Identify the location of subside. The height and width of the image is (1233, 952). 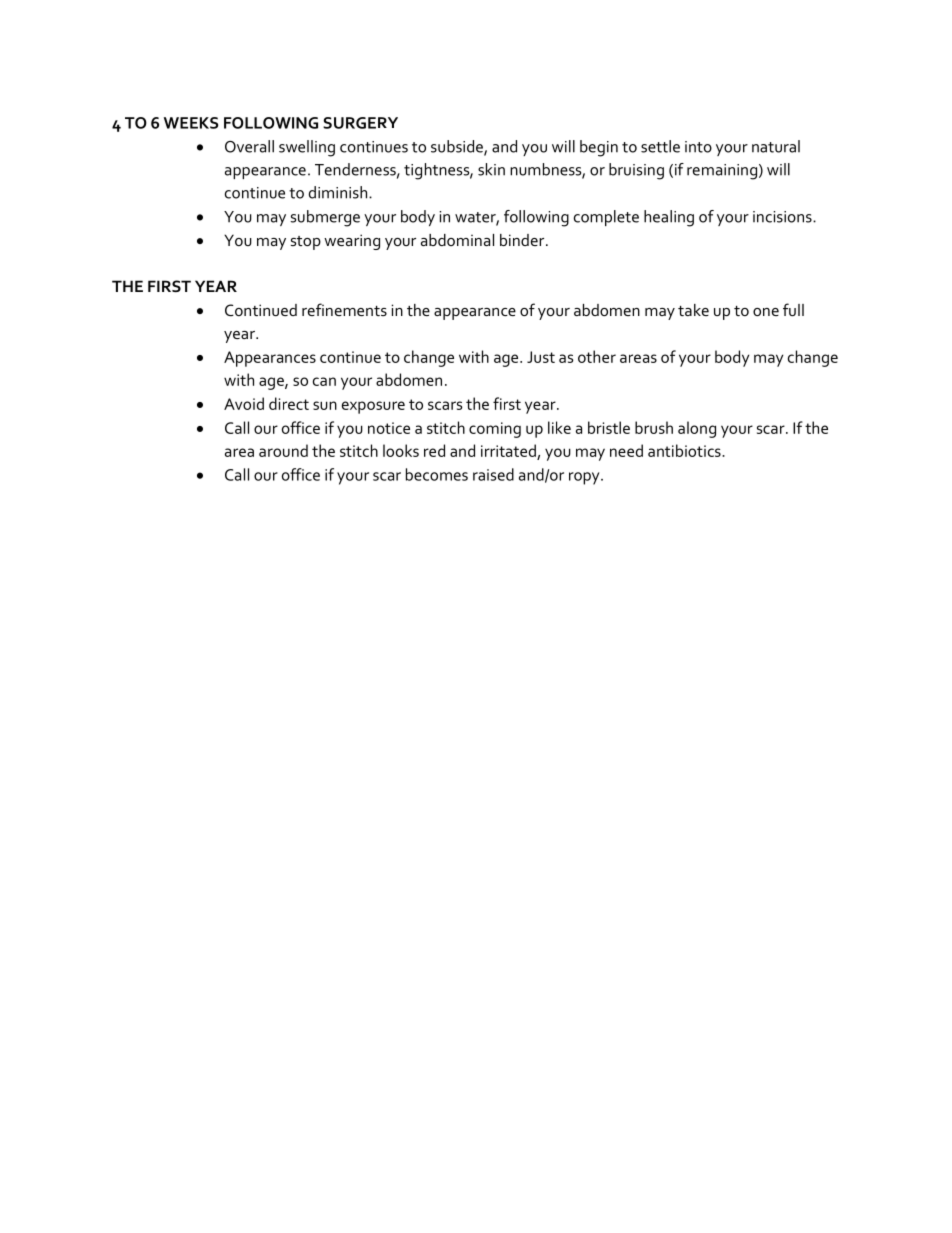
(458, 147).
